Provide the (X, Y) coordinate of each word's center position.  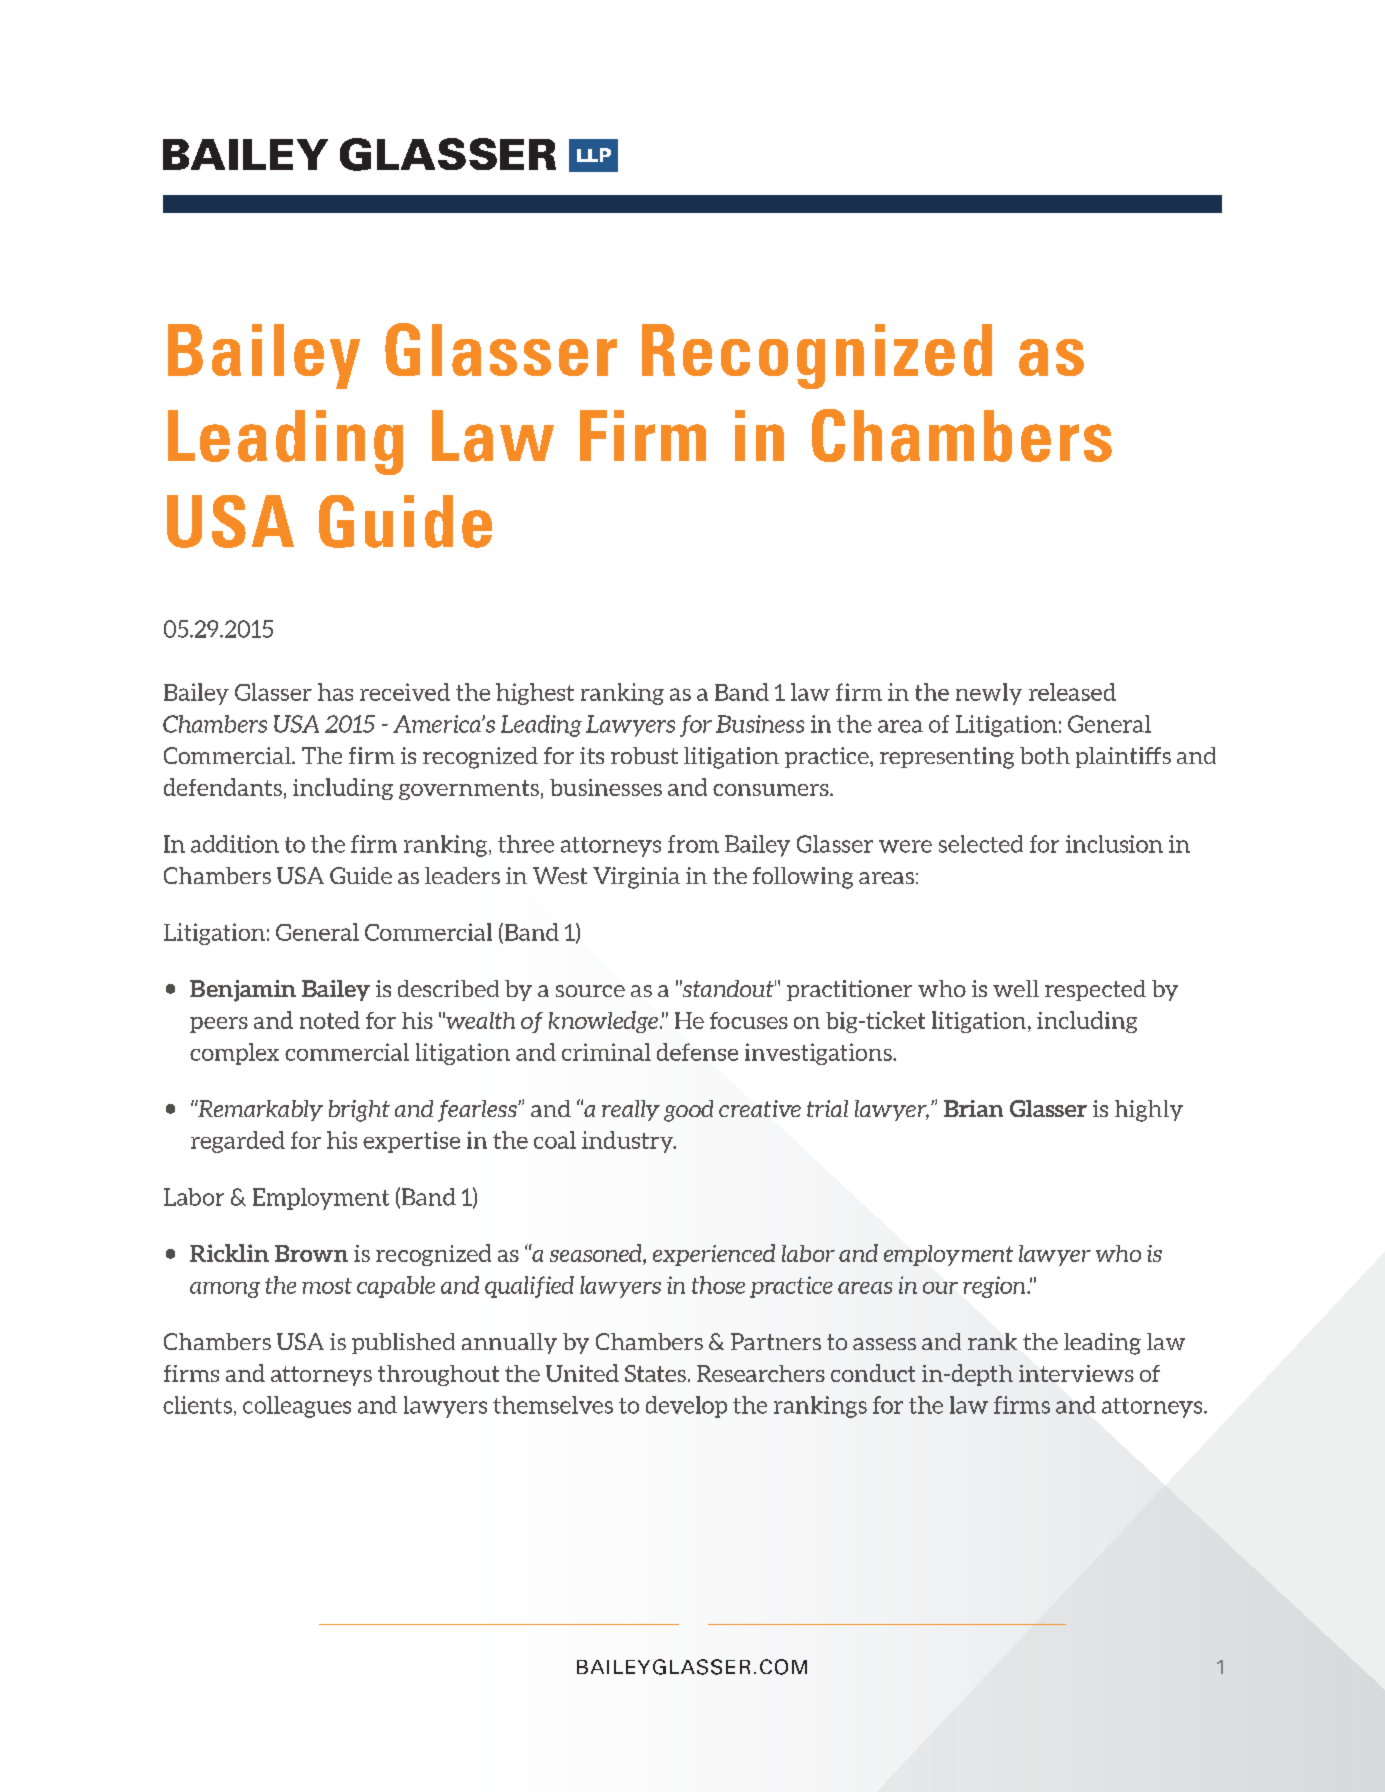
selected (981, 844)
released (1072, 692)
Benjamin (243, 991)
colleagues (297, 1407)
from (693, 844)
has (335, 692)
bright (359, 1111)
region (995, 1287)
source (590, 991)
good (688, 1111)
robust (644, 755)
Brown (311, 1253)
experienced (714, 1255)
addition (235, 844)
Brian (973, 1108)
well (1016, 988)
